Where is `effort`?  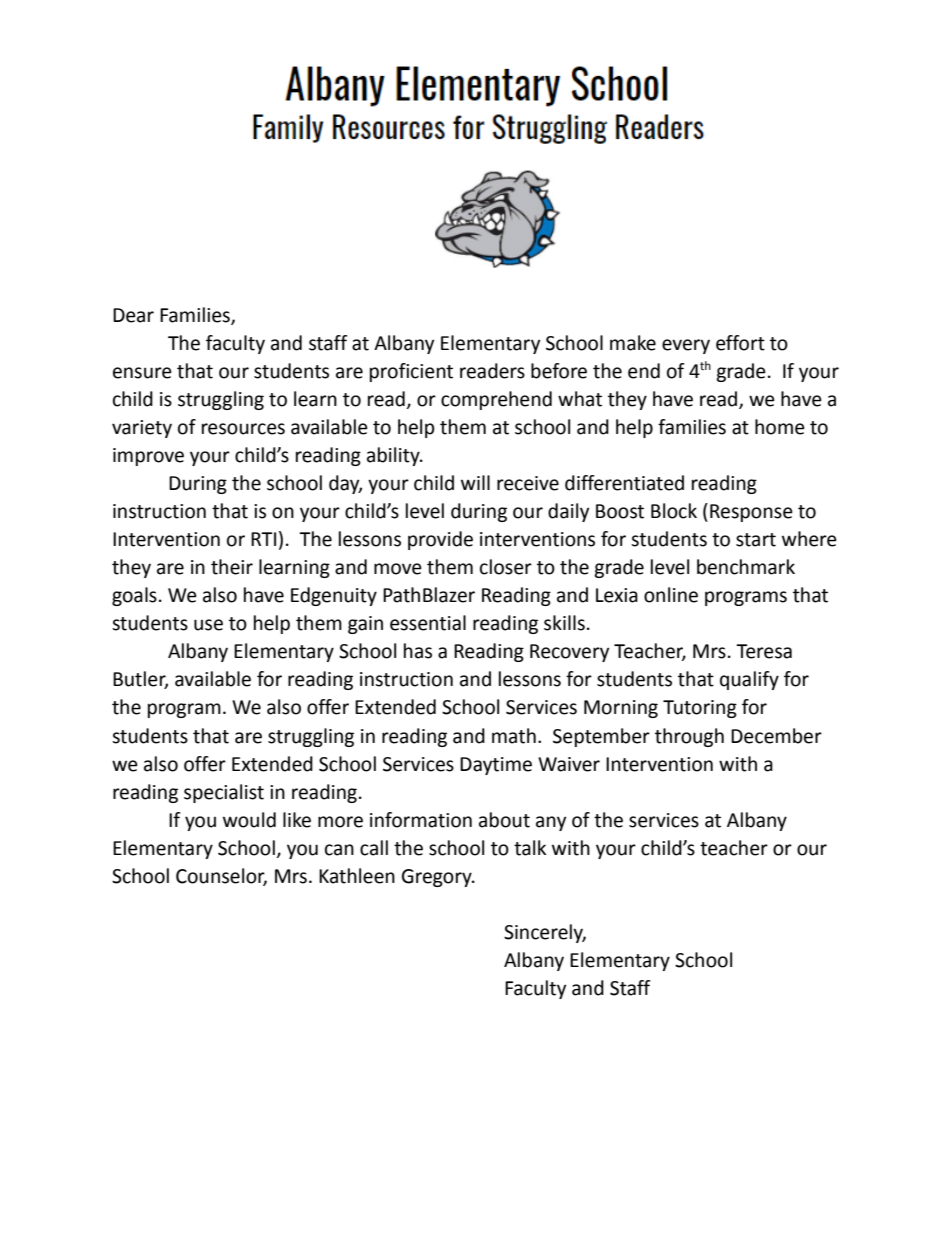 effort is located at coordinates (740, 343).
